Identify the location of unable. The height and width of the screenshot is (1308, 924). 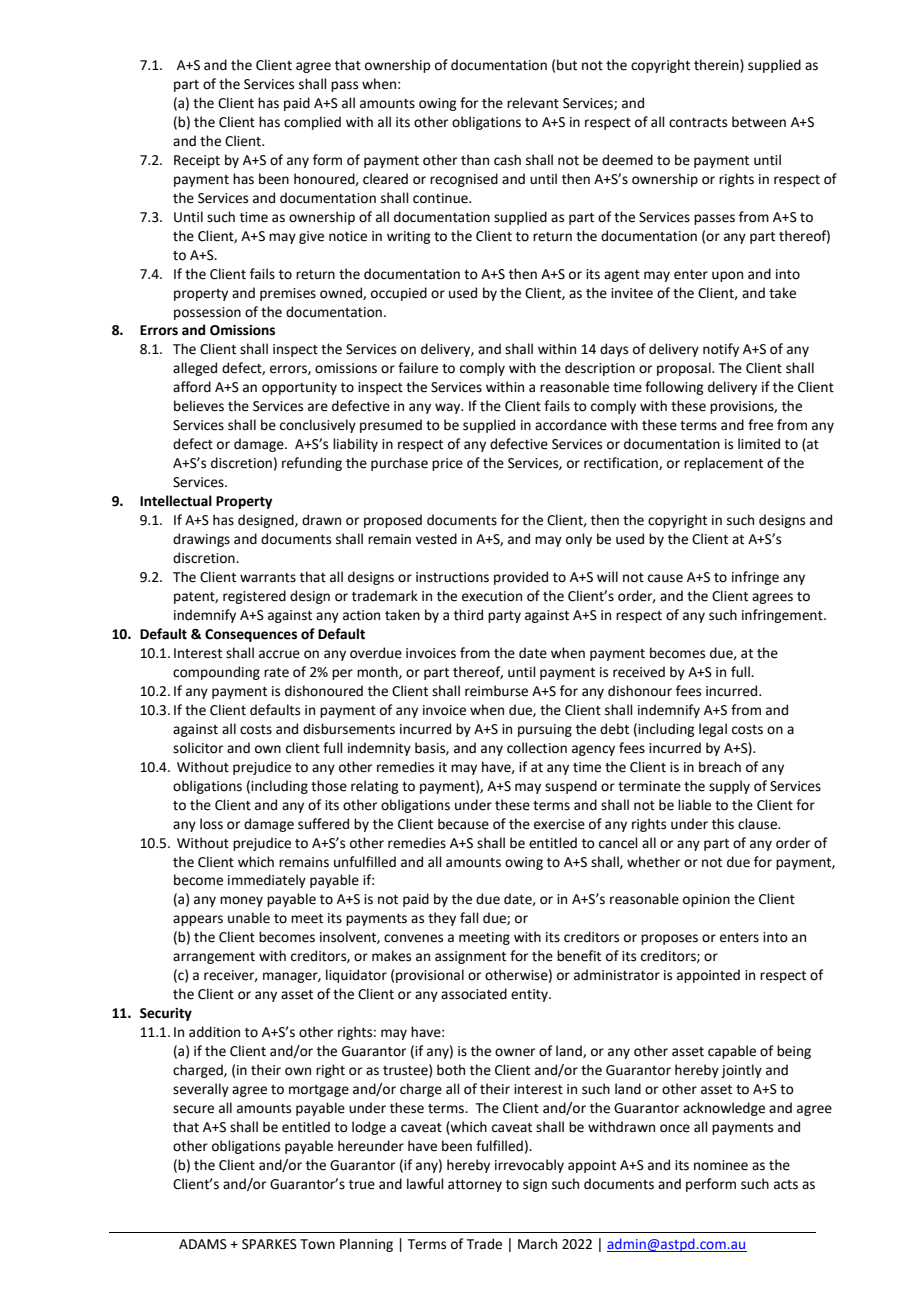
(249, 918).
